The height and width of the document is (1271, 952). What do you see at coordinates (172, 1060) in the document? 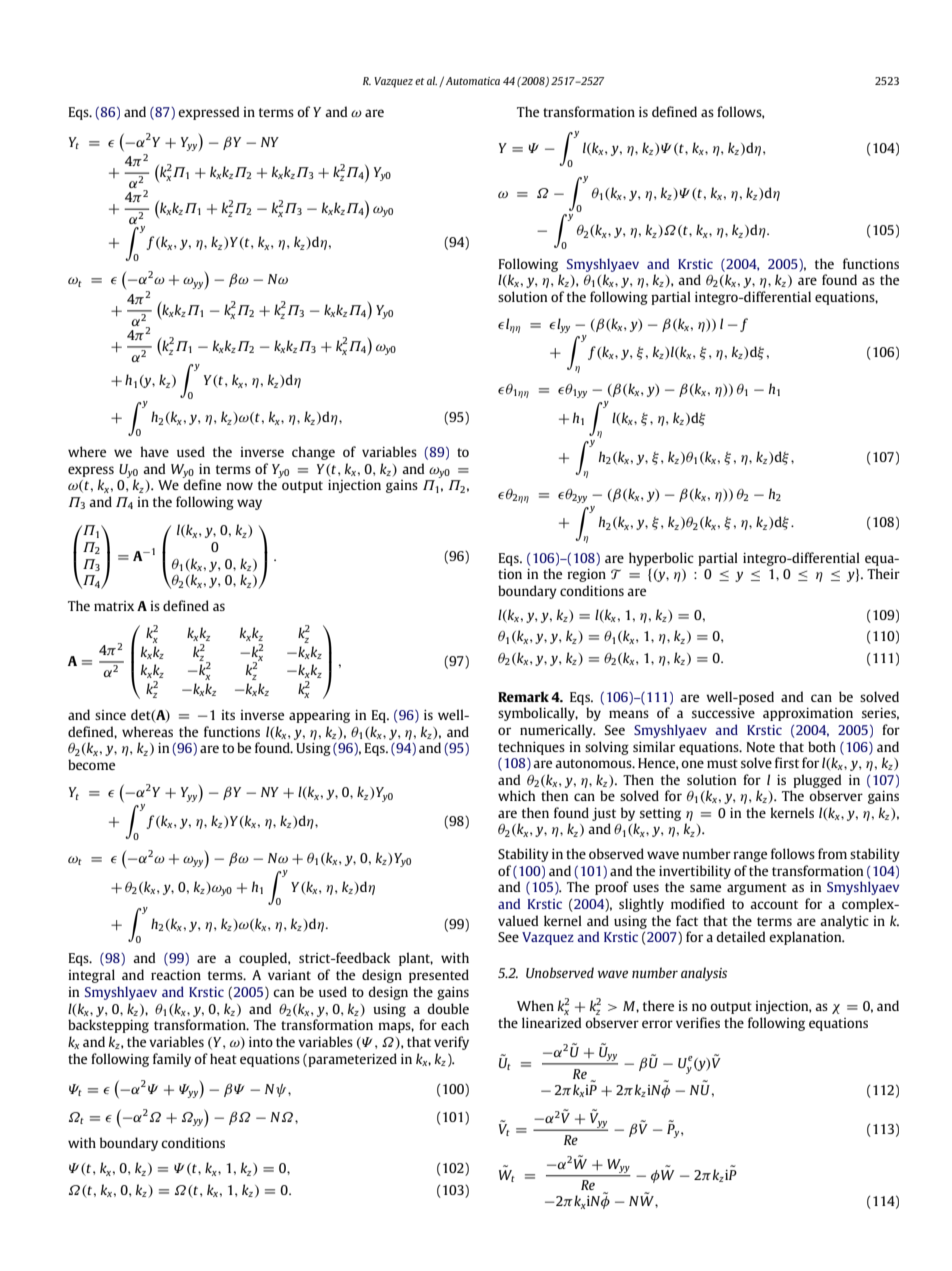
I see `family` at bounding box center [172, 1060].
